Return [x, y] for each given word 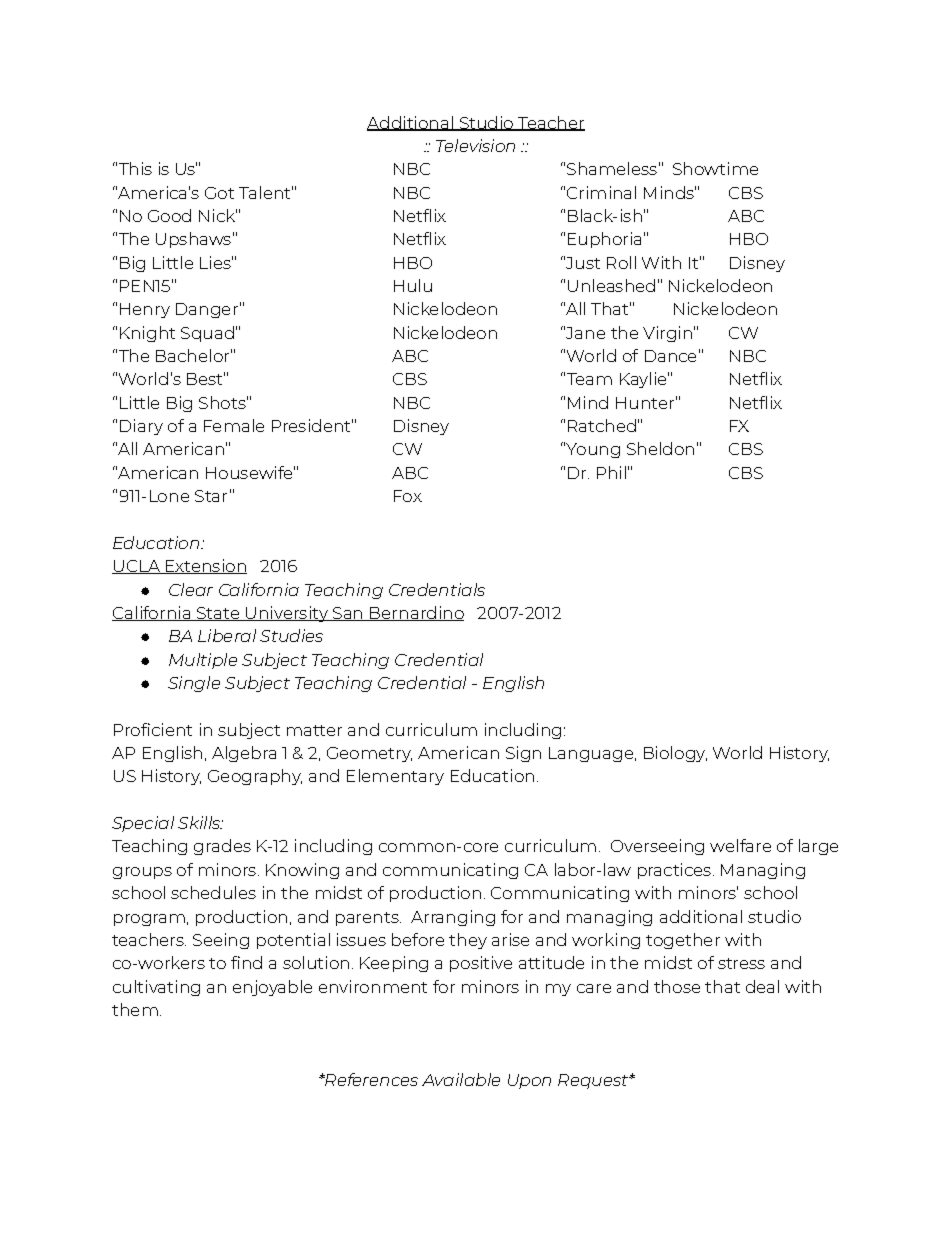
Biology [675, 754]
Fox [408, 496]
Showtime [715, 168]
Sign [523, 754]
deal [762, 986]
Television [475, 145]
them [135, 1009]
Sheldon [660, 448]
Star [211, 496]
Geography [255, 777]
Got [219, 193]
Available [461, 1079]
